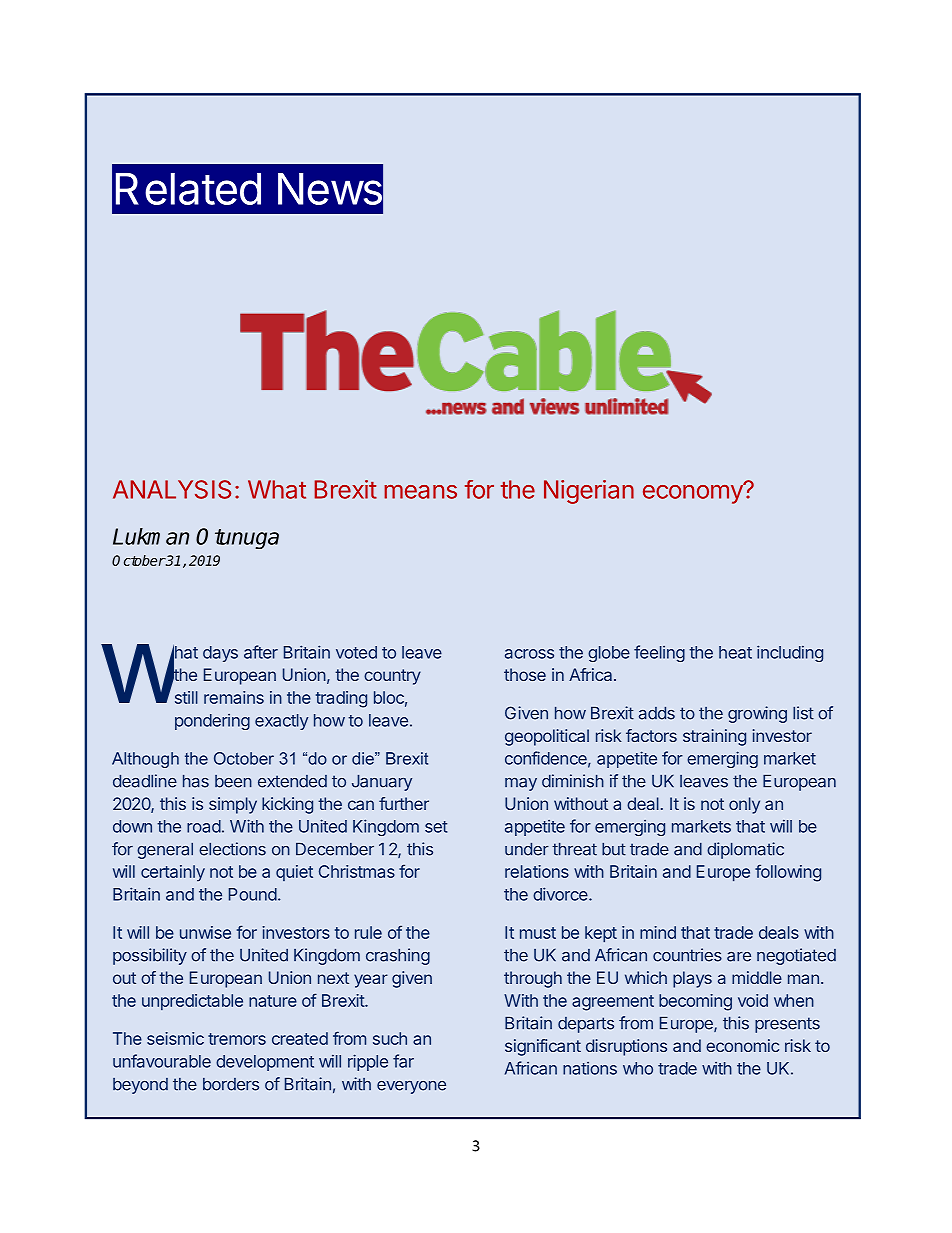 This page has height=1233, width=952. I want to click on heat, so click(735, 652).
